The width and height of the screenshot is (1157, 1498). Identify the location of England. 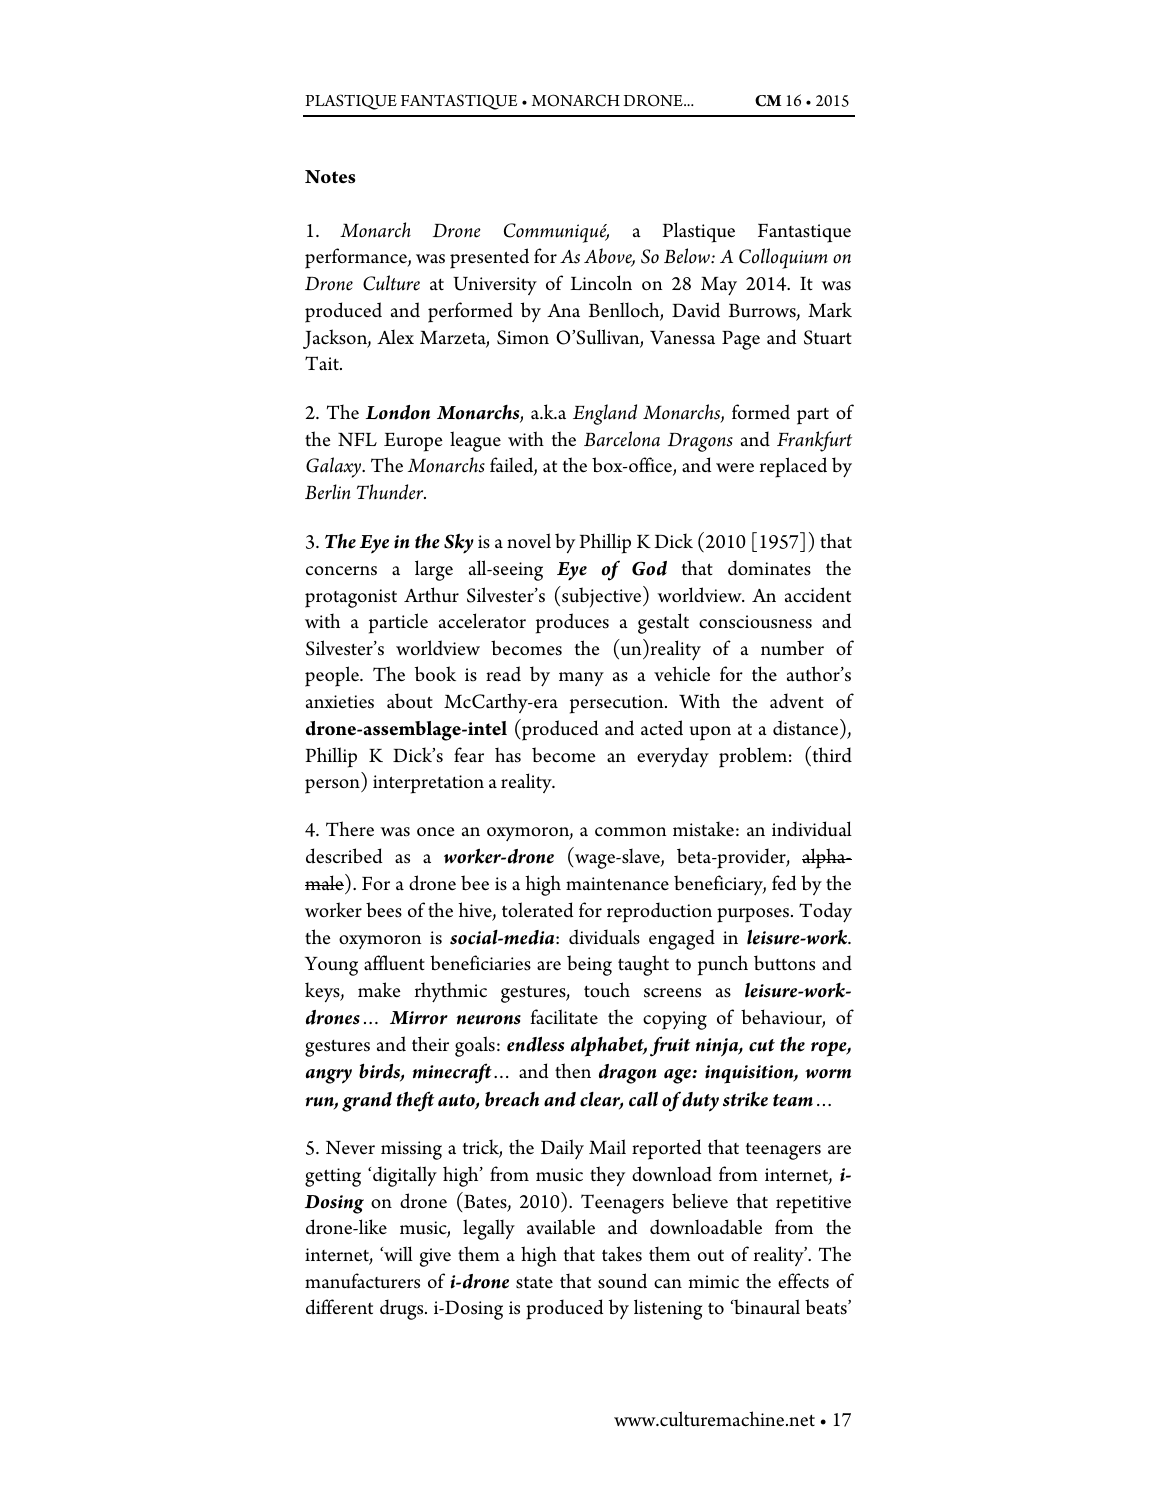
(605, 414).
